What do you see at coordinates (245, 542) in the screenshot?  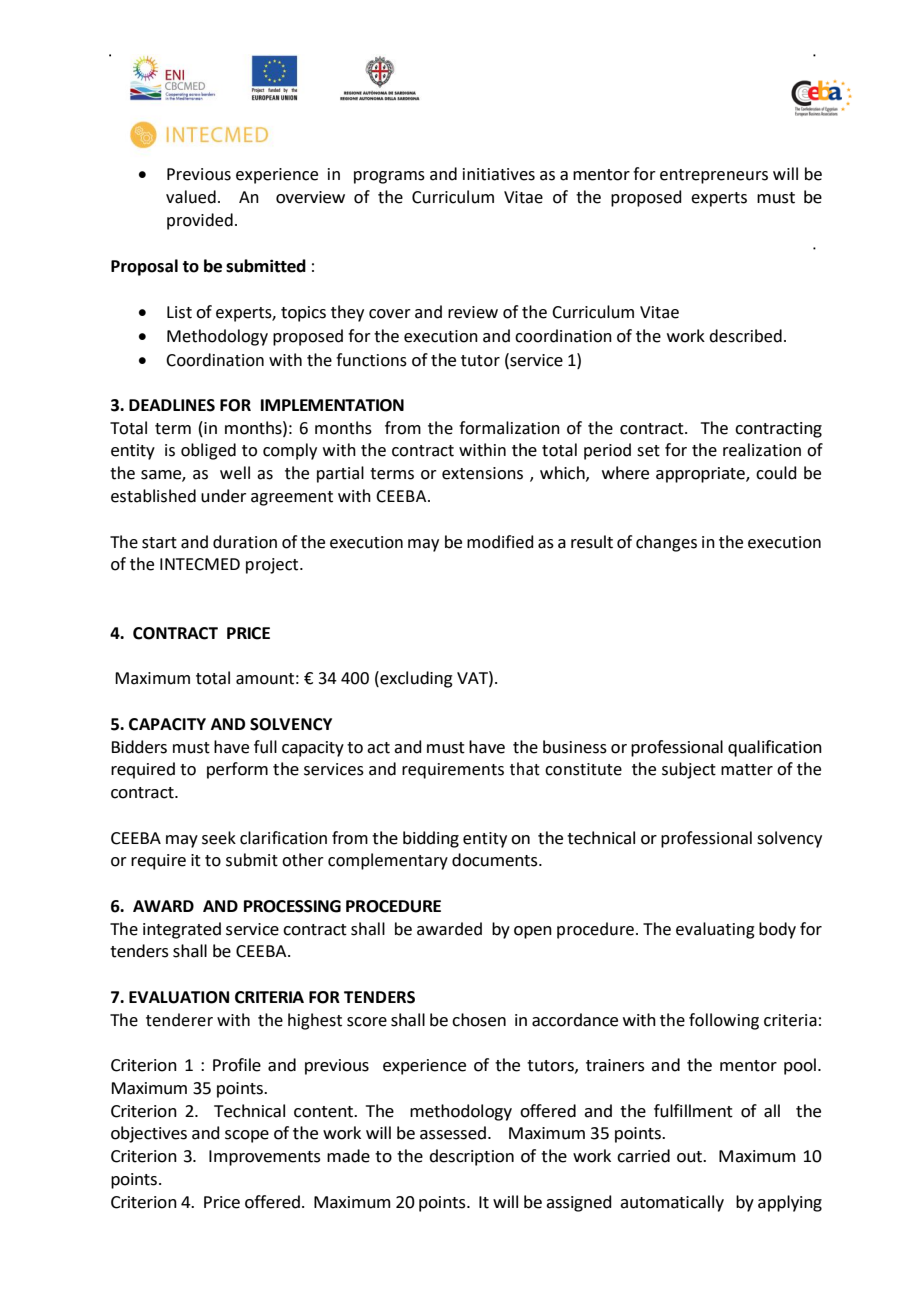 I see `duration` at bounding box center [245, 542].
